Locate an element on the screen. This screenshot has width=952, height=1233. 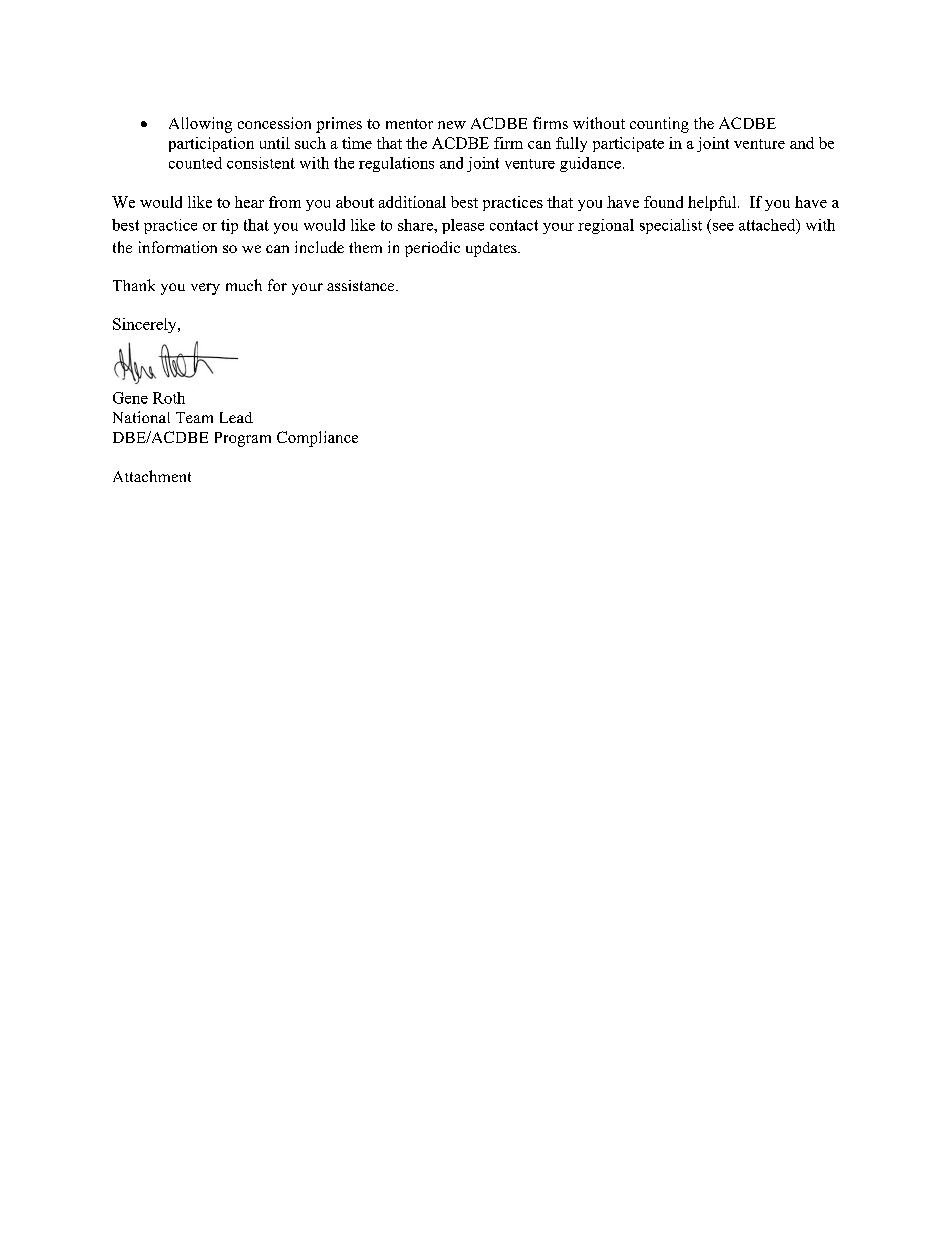
counting is located at coordinates (659, 125).
